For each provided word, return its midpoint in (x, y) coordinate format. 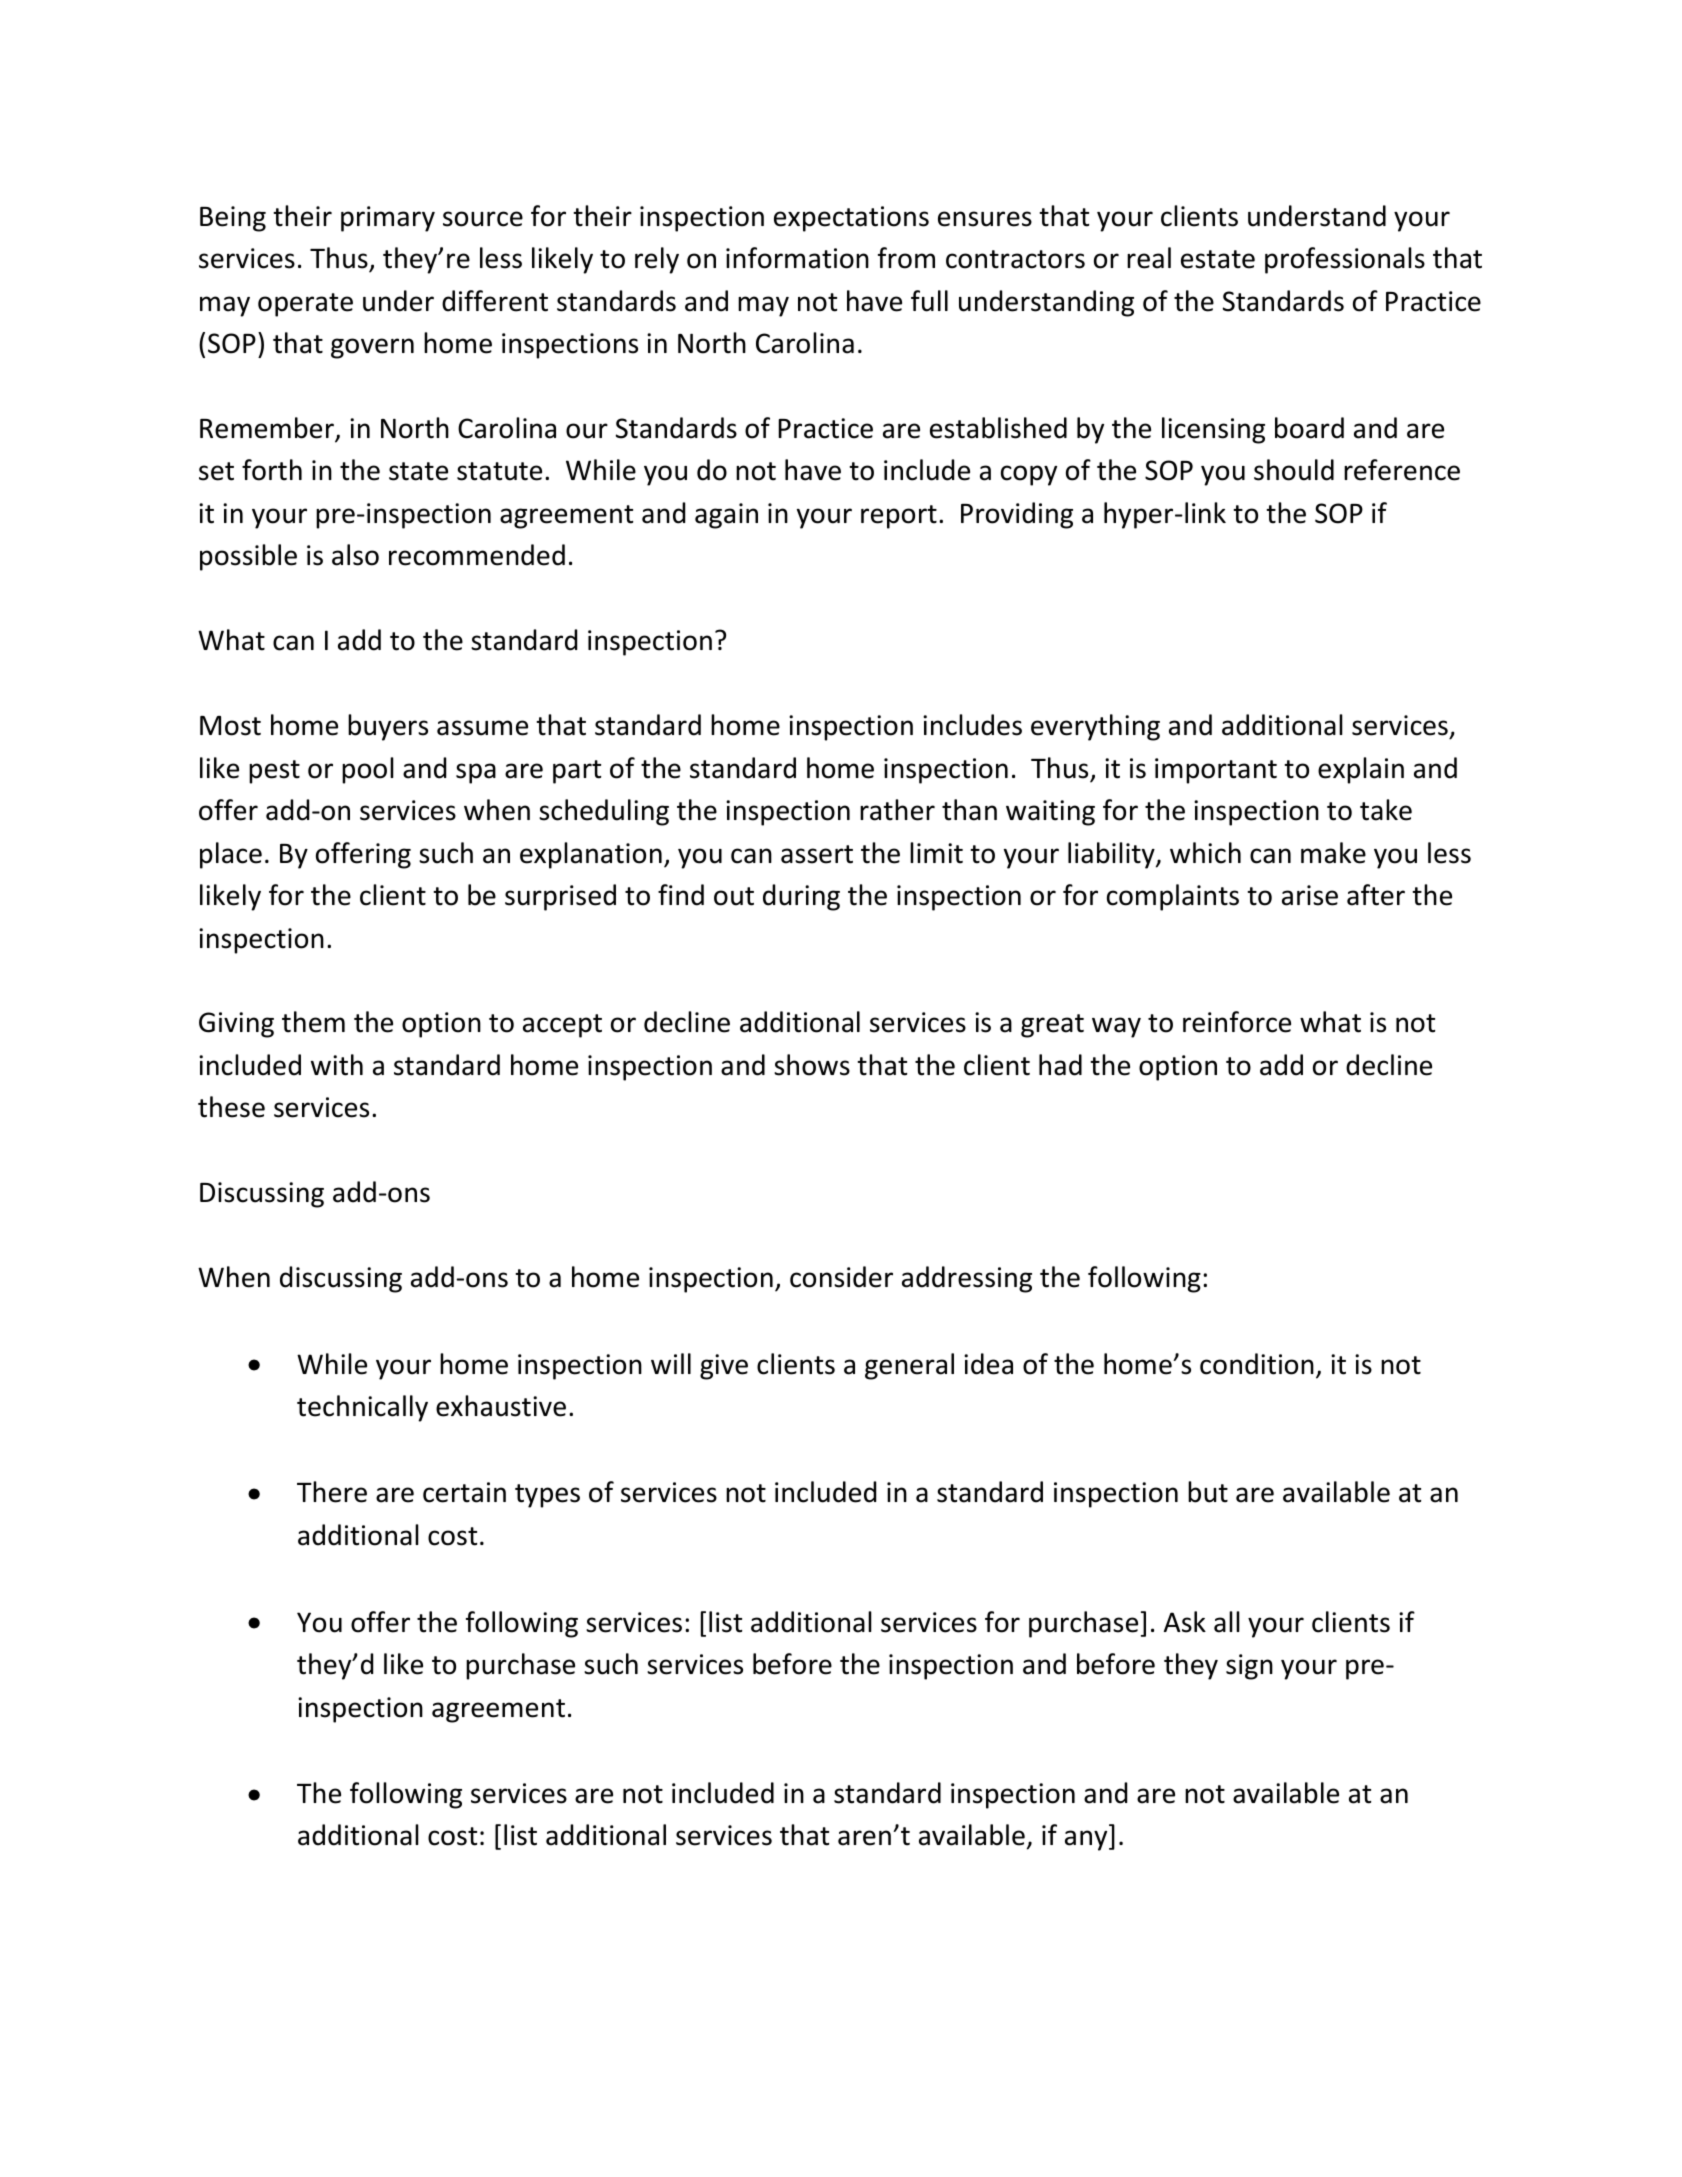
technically (362, 1408)
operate (305, 305)
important (1216, 771)
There (332, 1492)
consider (841, 1277)
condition (1257, 1364)
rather (897, 810)
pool (368, 770)
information (797, 258)
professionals (1345, 260)
